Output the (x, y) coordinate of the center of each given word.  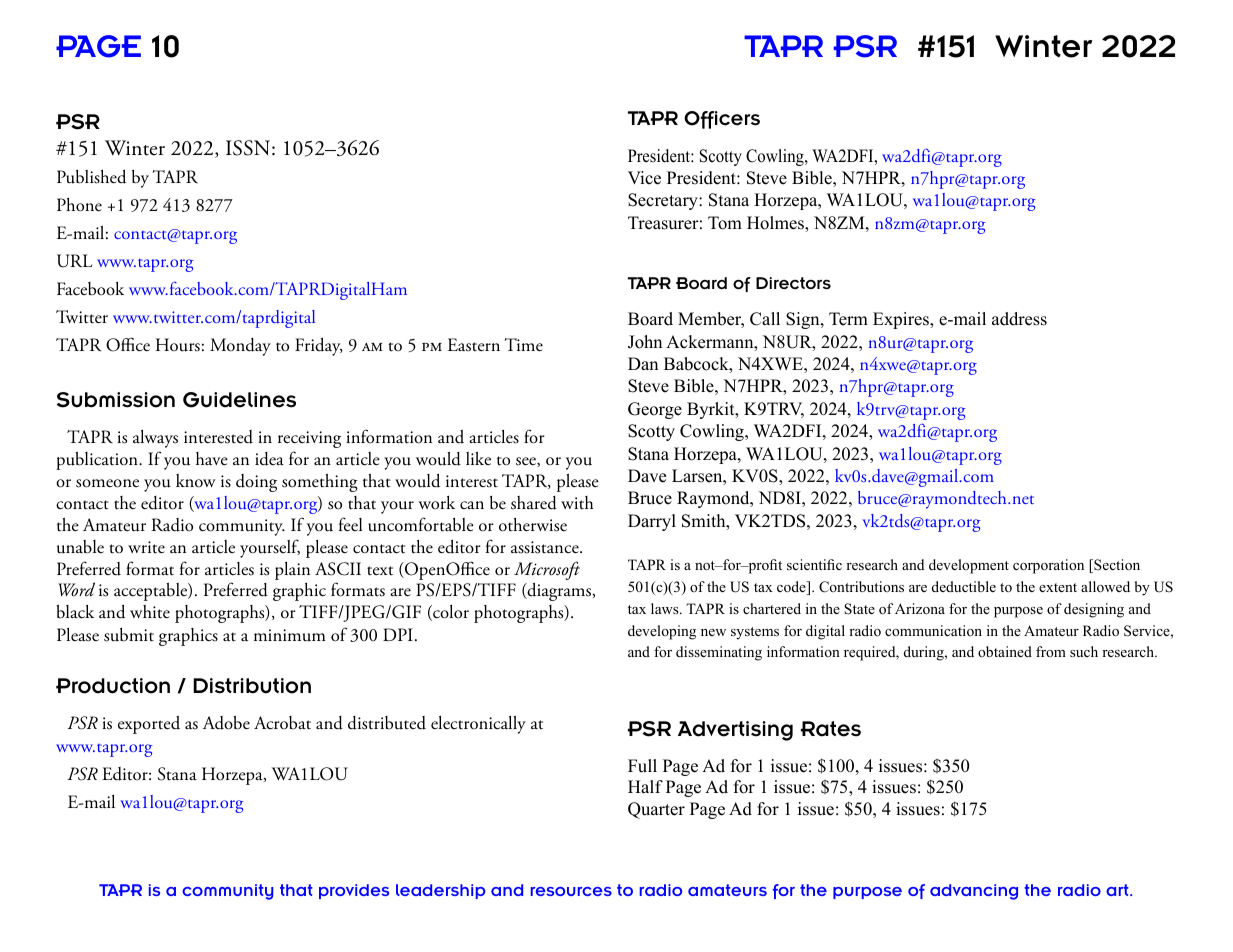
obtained (1005, 651)
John (645, 342)
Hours (178, 345)
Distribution (252, 686)
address (1019, 319)
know (196, 481)
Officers (722, 120)
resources (571, 891)
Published (91, 177)
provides (354, 891)
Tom (725, 223)
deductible (964, 586)
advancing (974, 892)
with (577, 502)
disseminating (719, 653)
